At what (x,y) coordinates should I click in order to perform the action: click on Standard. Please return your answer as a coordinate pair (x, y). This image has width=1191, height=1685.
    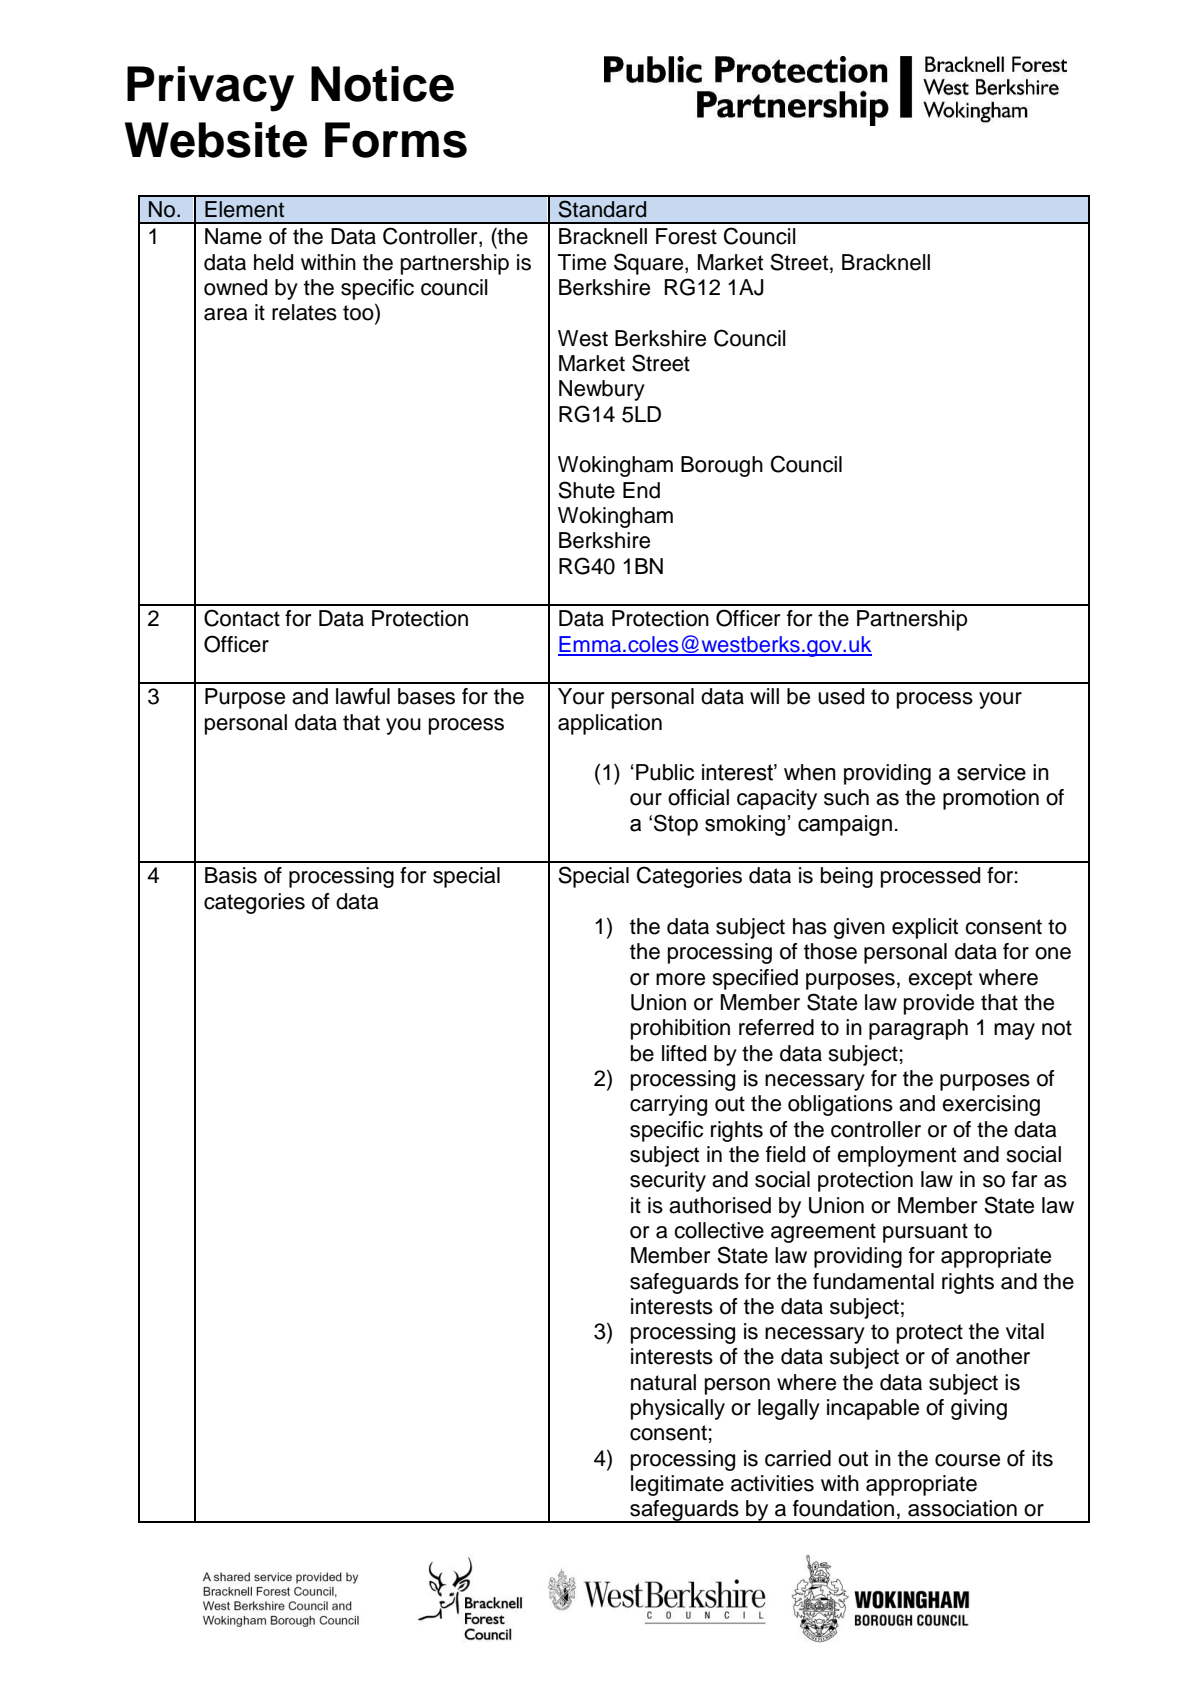
    Looking at the image, I should click on (602, 209).
